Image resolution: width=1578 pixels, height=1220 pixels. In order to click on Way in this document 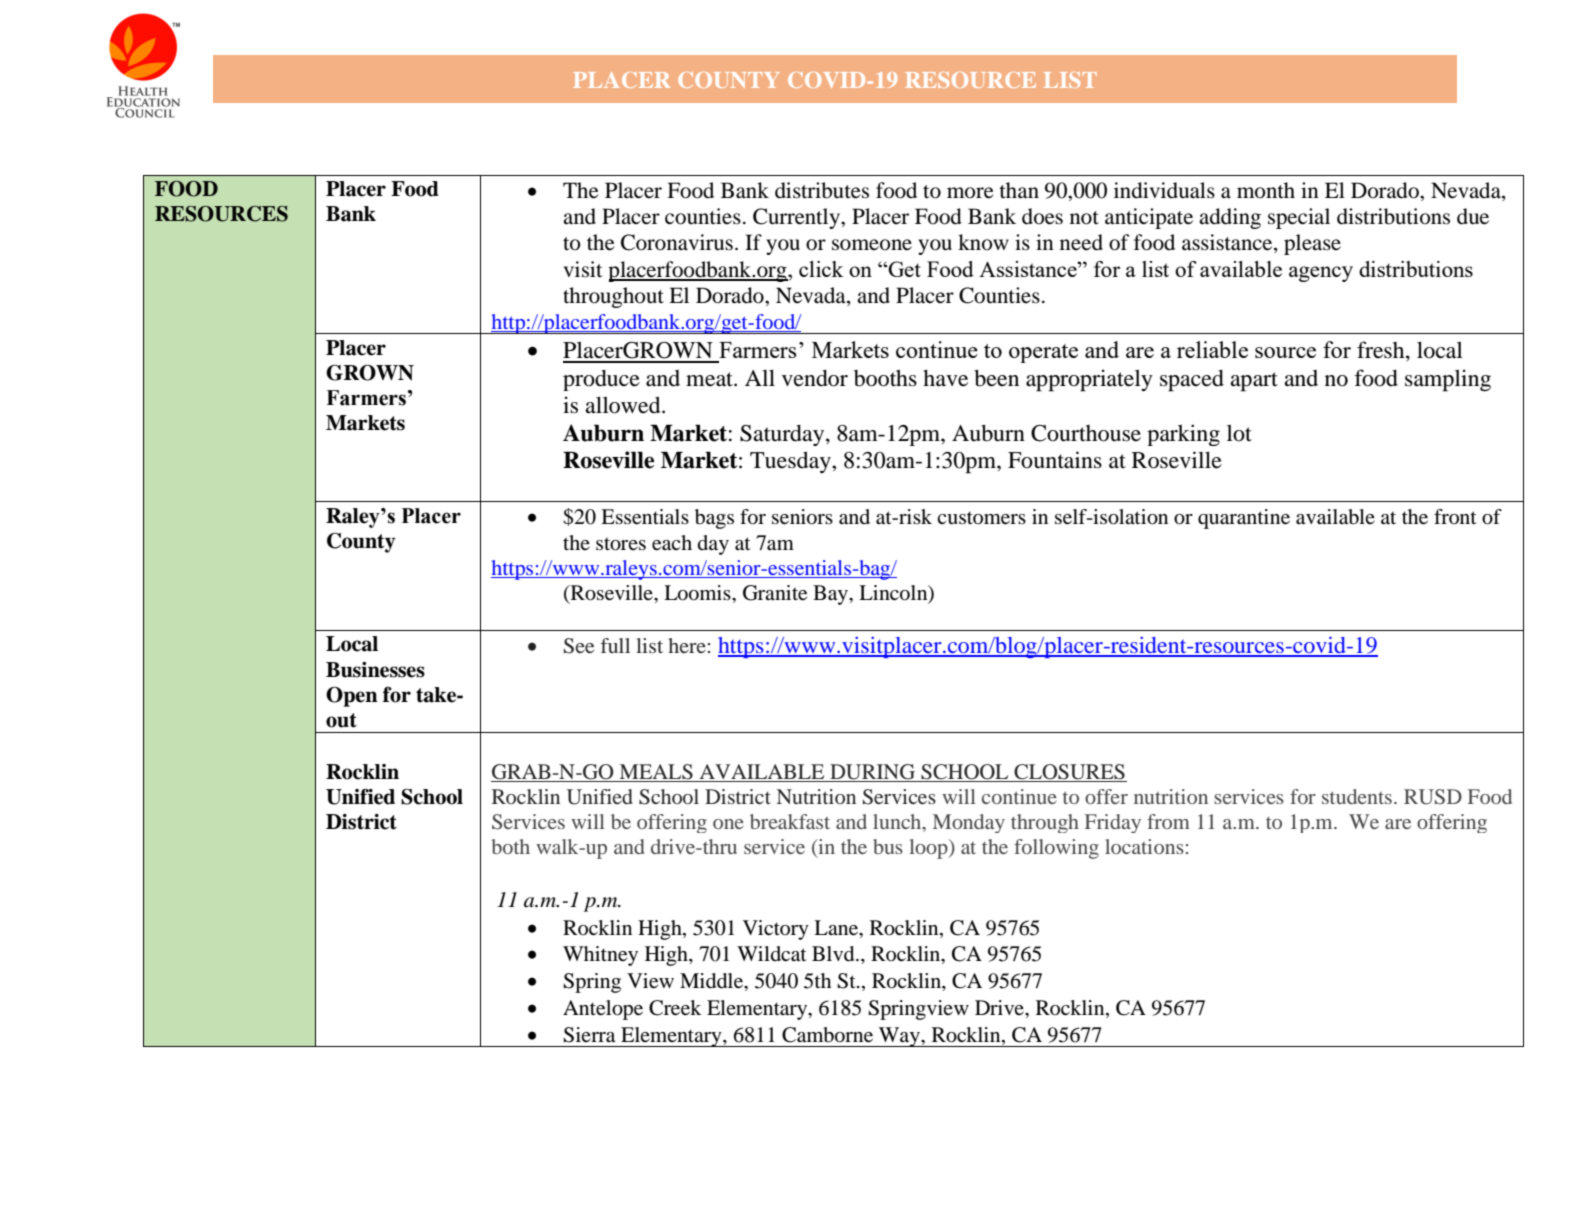, I will do `click(899, 1037)`.
